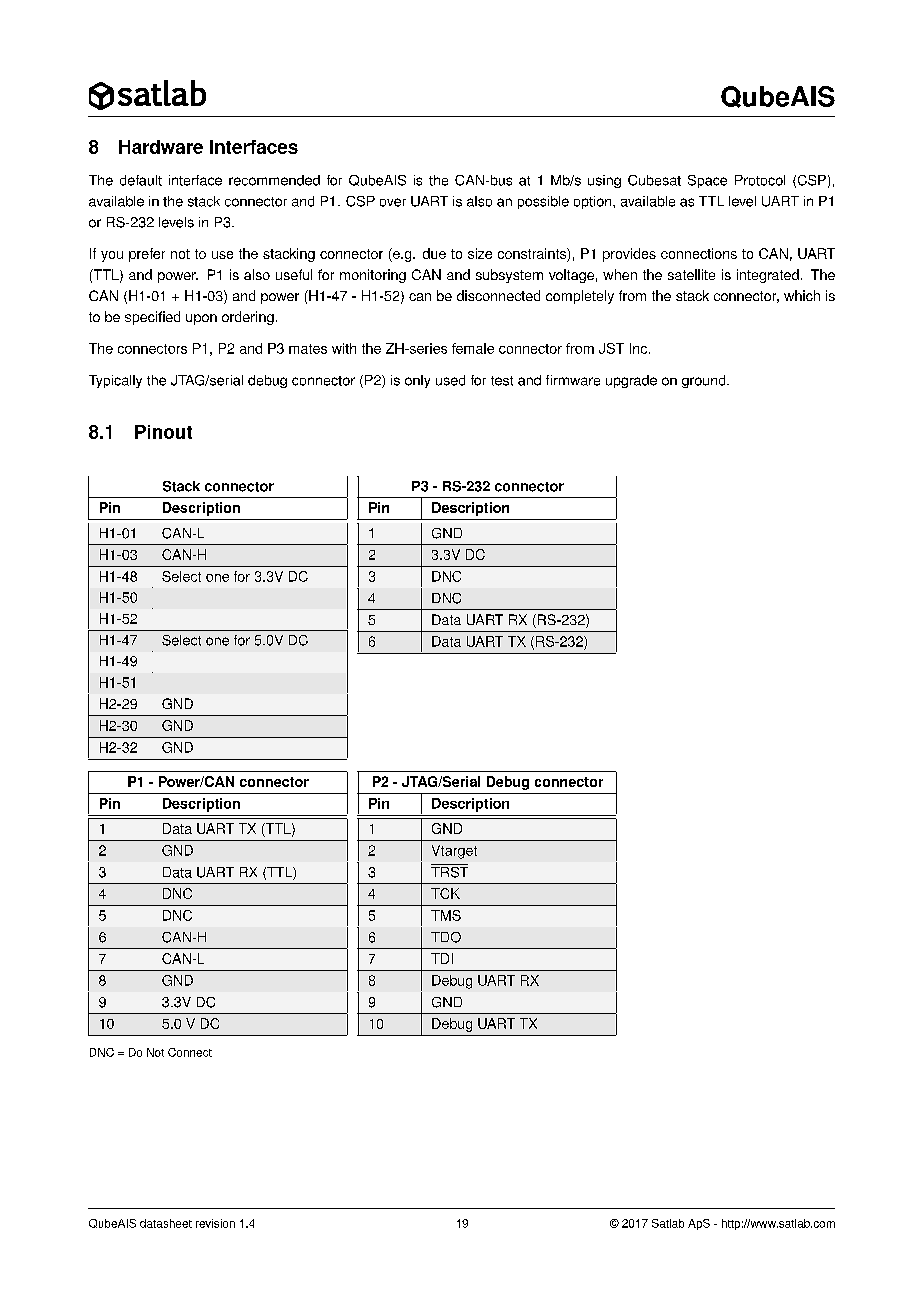 The width and height of the page is (924, 1308). I want to click on TDI, so click(442, 958).
